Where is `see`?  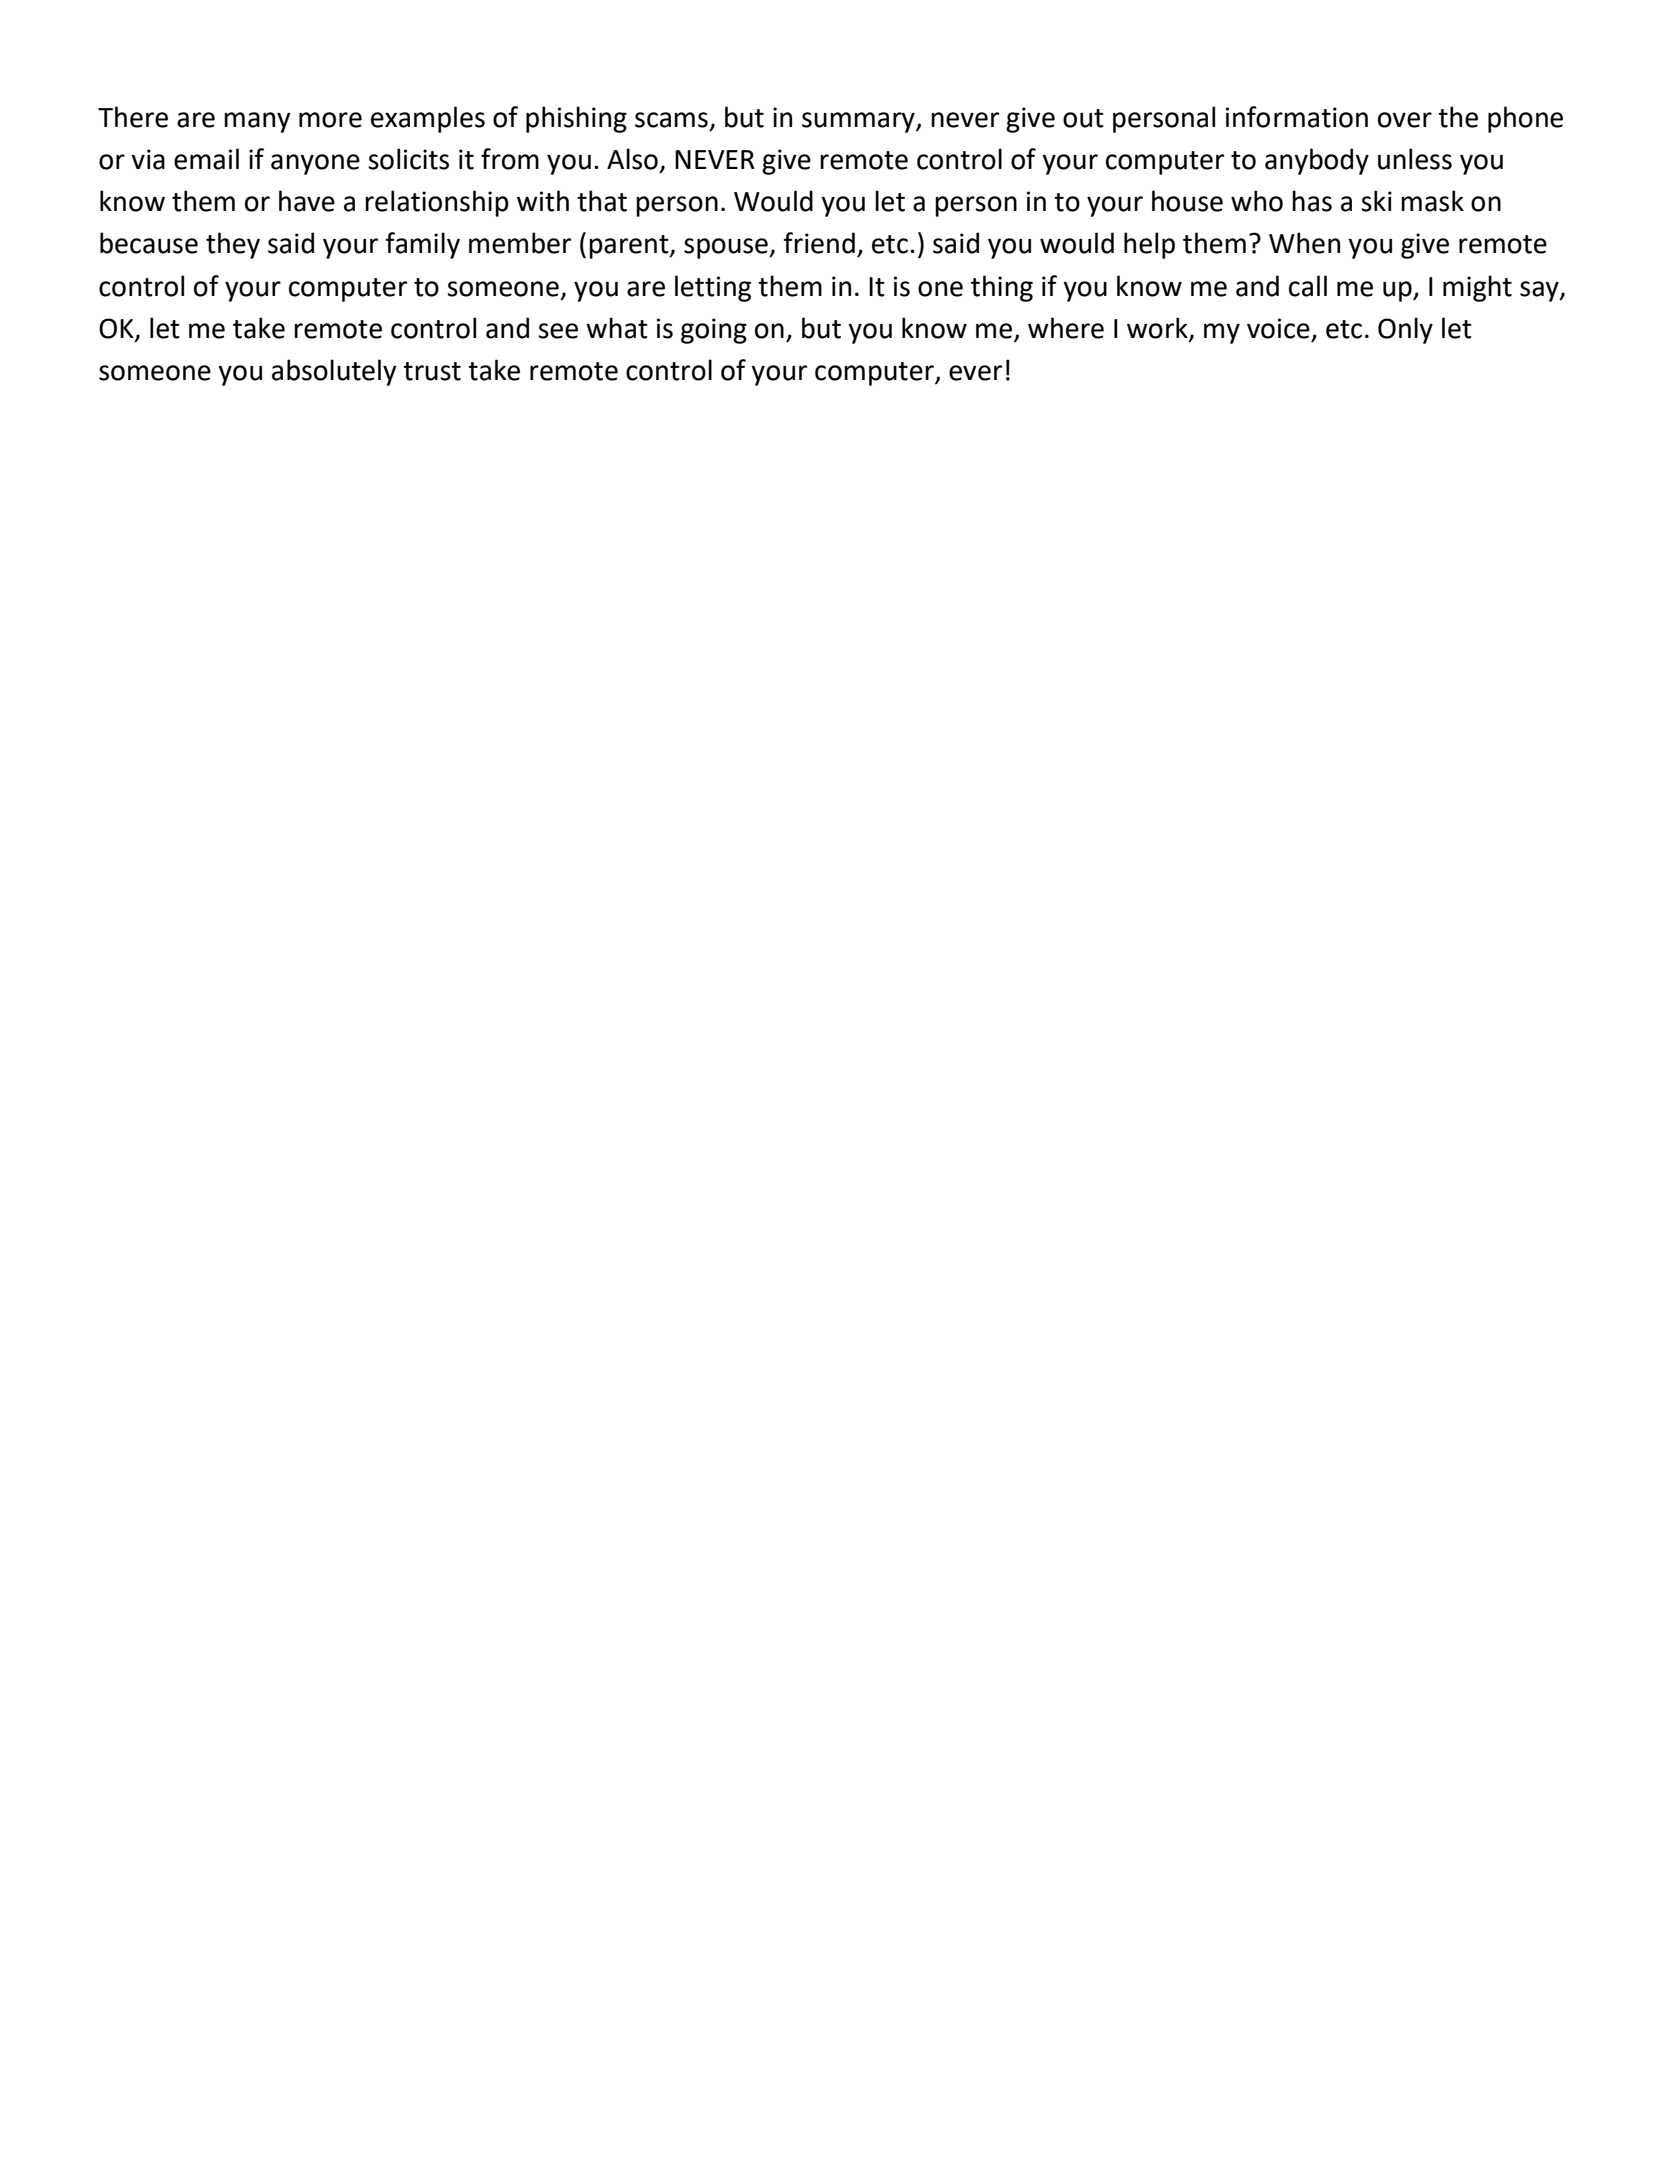
see is located at coordinates (558, 331).
